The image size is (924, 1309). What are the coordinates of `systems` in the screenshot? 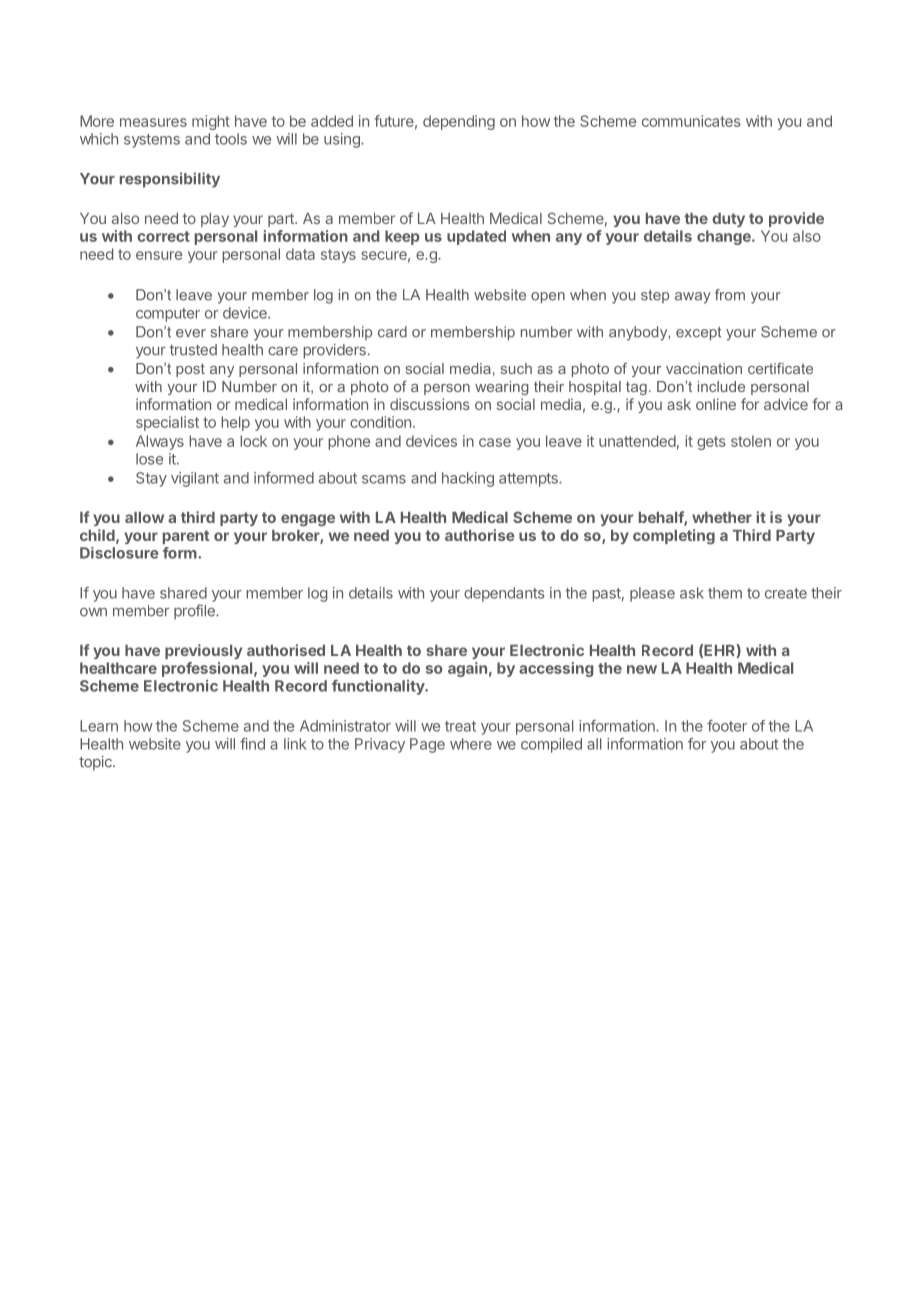 It's located at (152, 141).
